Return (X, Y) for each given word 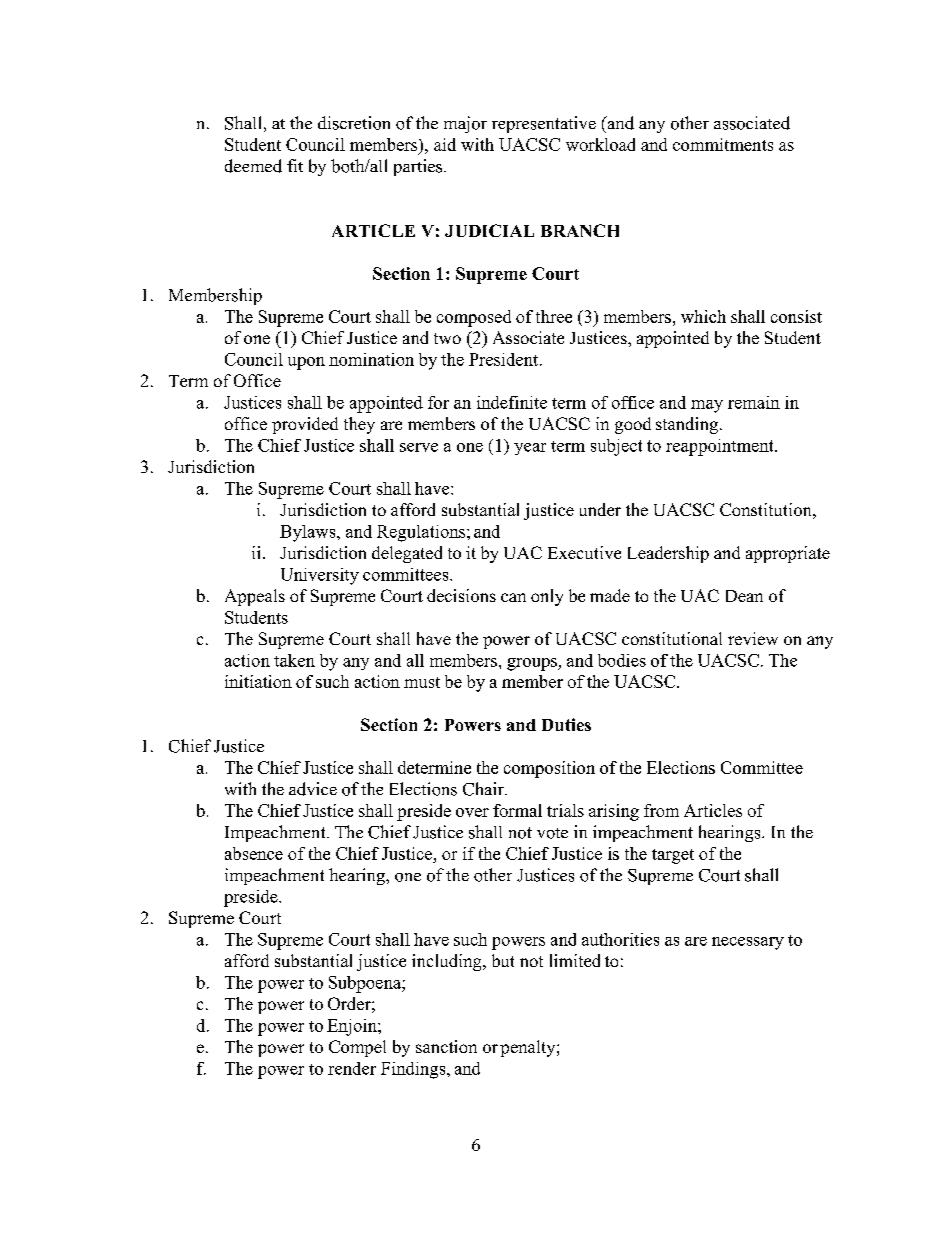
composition (549, 769)
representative (544, 124)
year (530, 449)
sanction (446, 1046)
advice (313, 789)
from (661, 810)
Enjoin (353, 1027)
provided (305, 425)
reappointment (721, 447)
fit (295, 165)
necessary (748, 943)
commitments (723, 144)
